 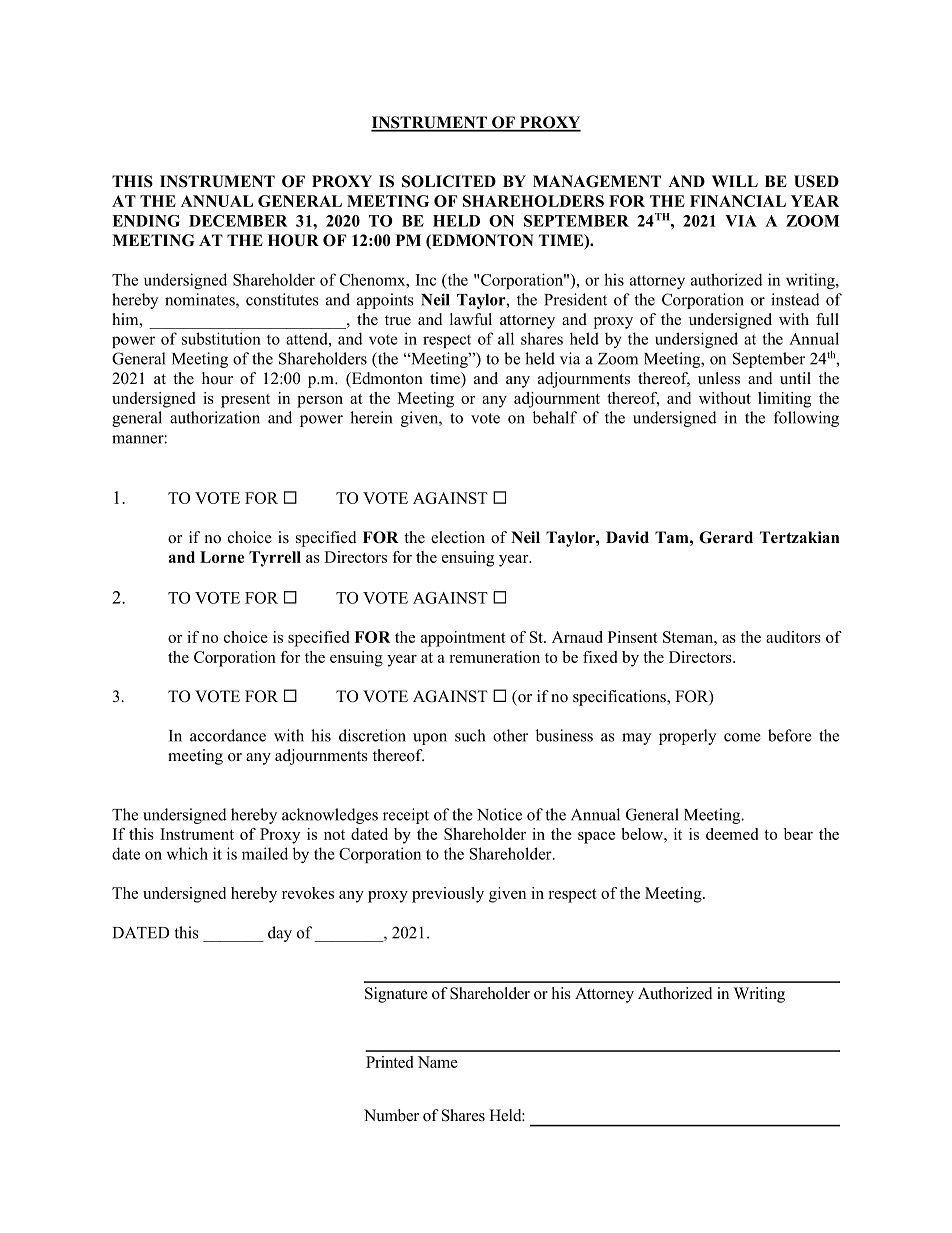 What do you see at coordinates (389, 1062) in the image?
I see `Printed` at bounding box center [389, 1062].
